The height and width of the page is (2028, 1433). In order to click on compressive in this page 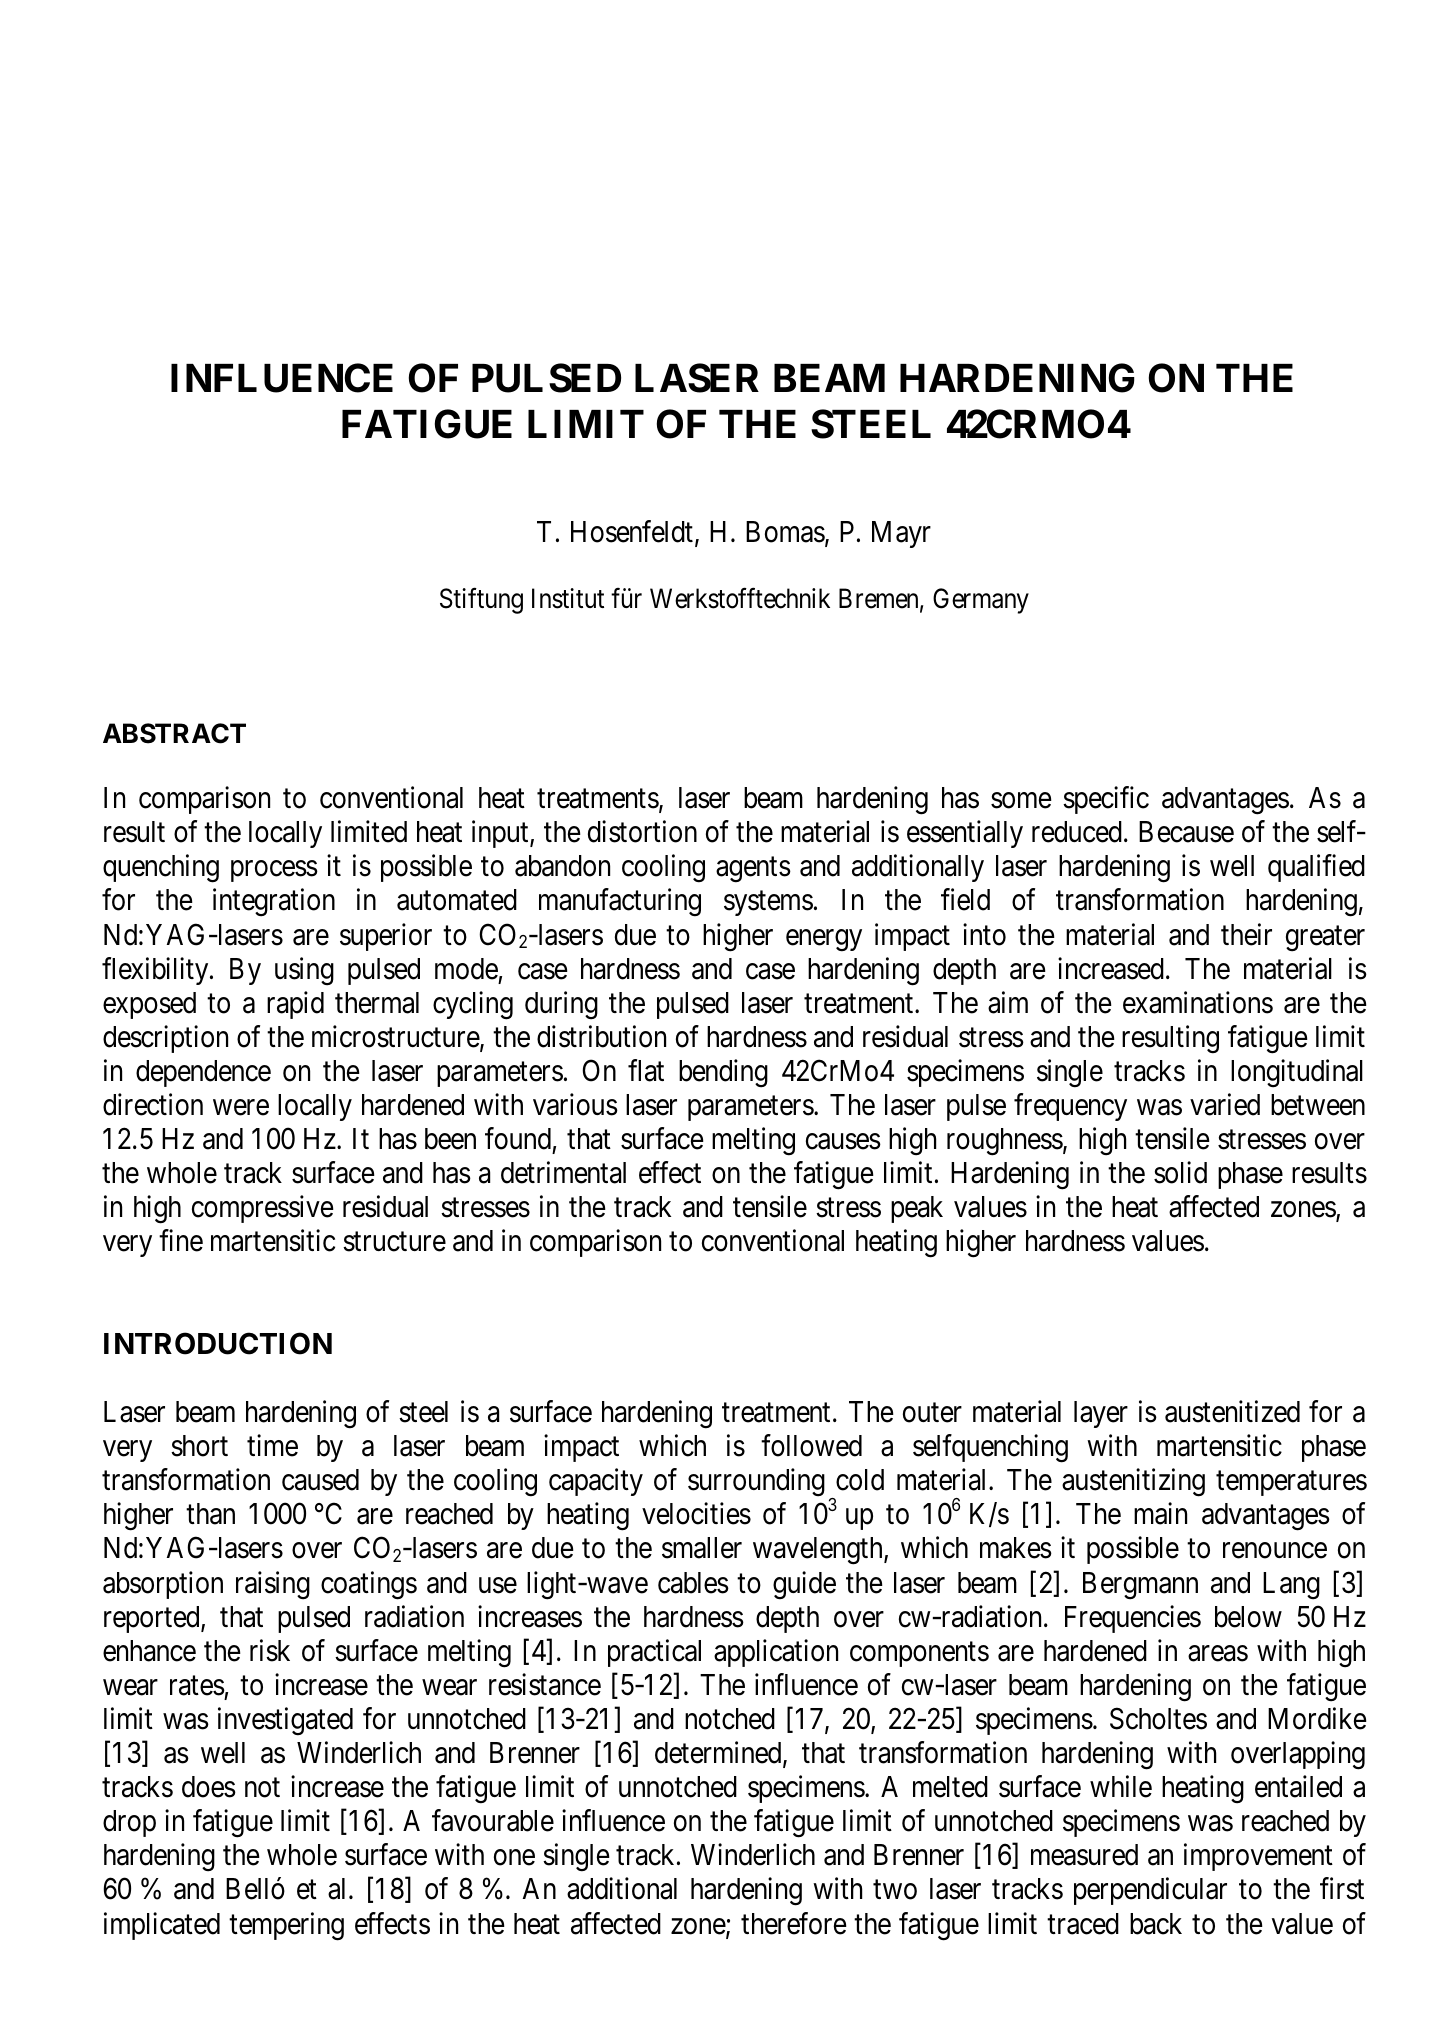, I will do `click(263, 1209)`.
